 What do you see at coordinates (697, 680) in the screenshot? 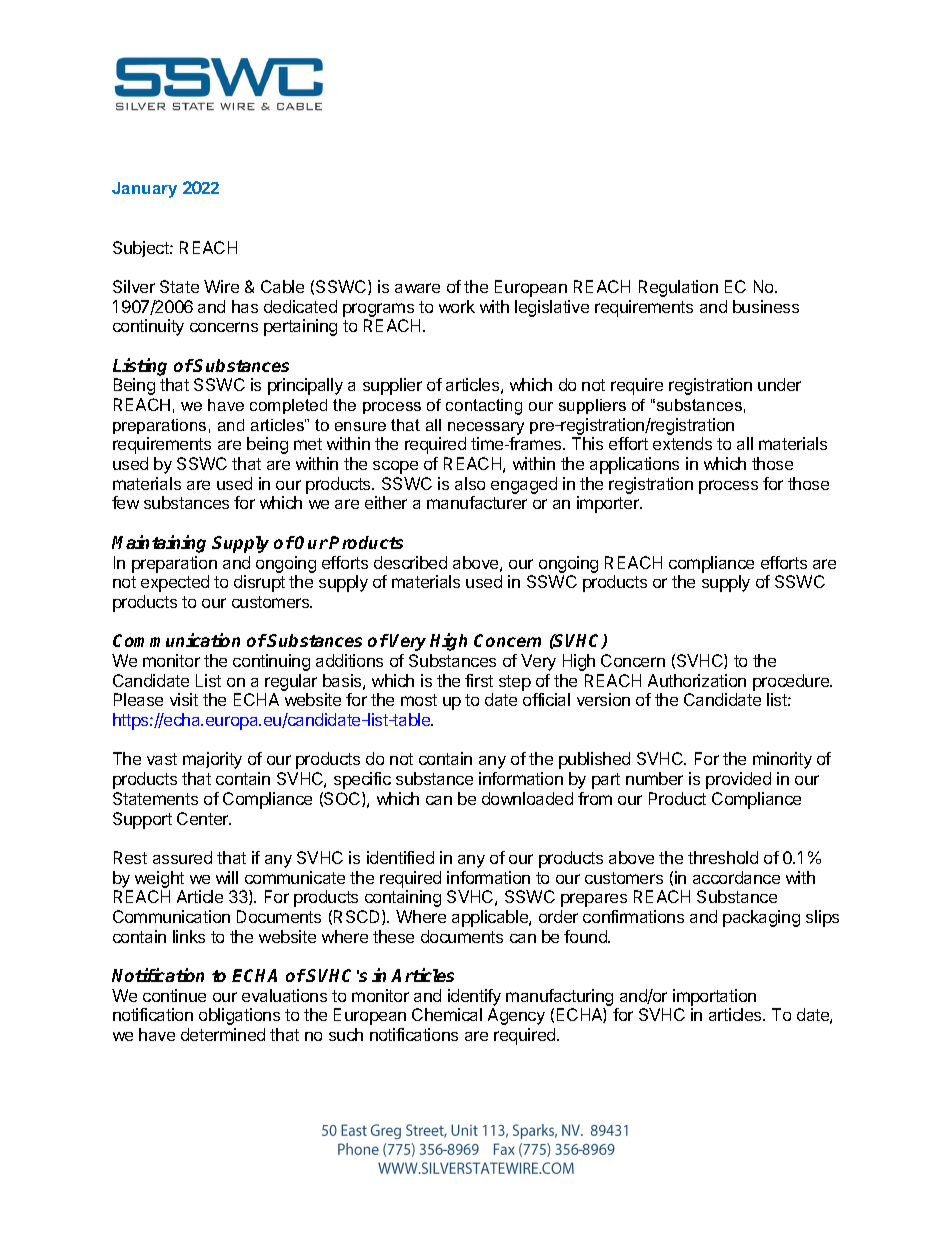
I see `Authorization` at bounding box center [697, 680].
